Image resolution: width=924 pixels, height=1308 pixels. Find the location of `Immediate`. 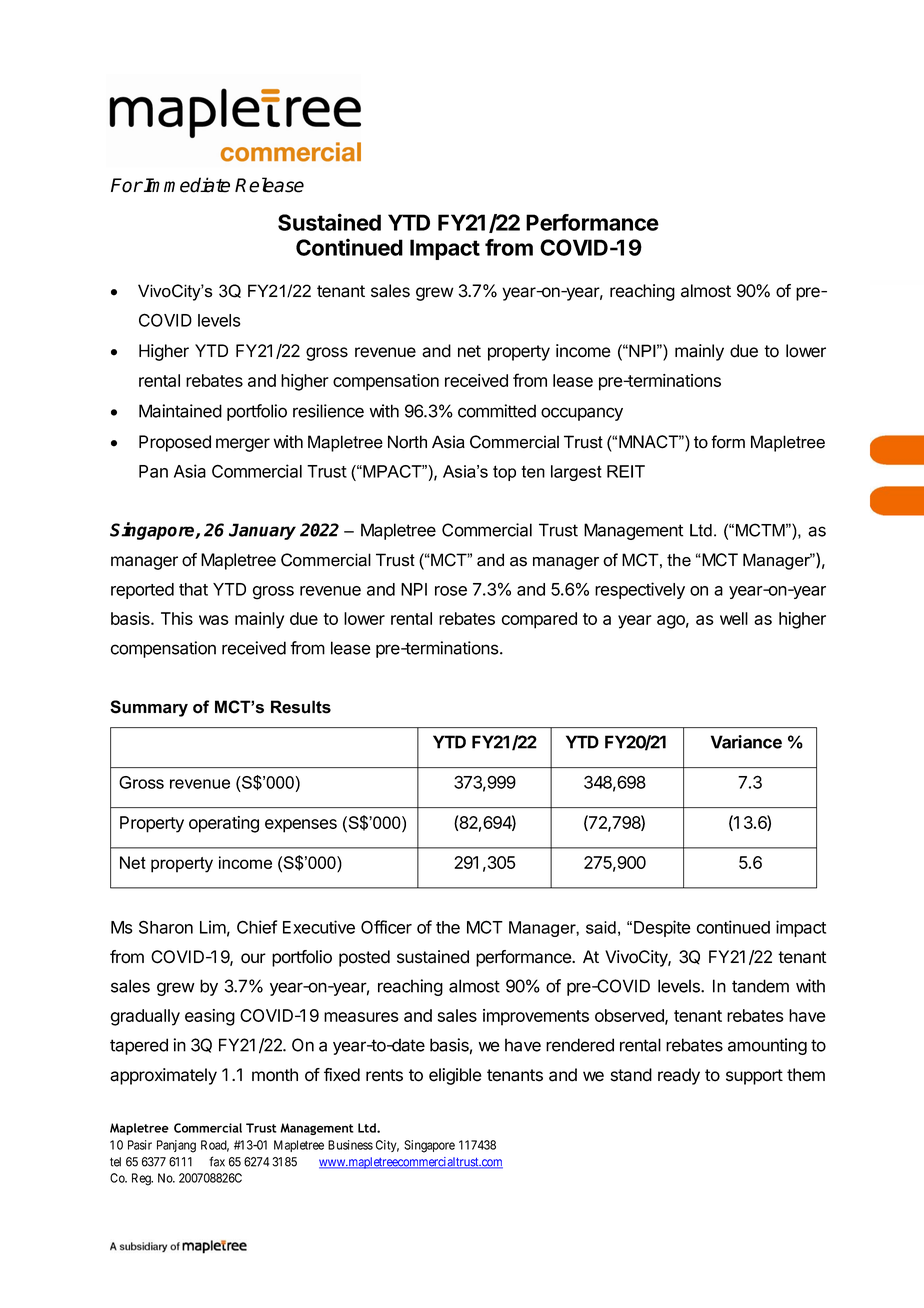

Immediate is located at coordinates (187, 185).
